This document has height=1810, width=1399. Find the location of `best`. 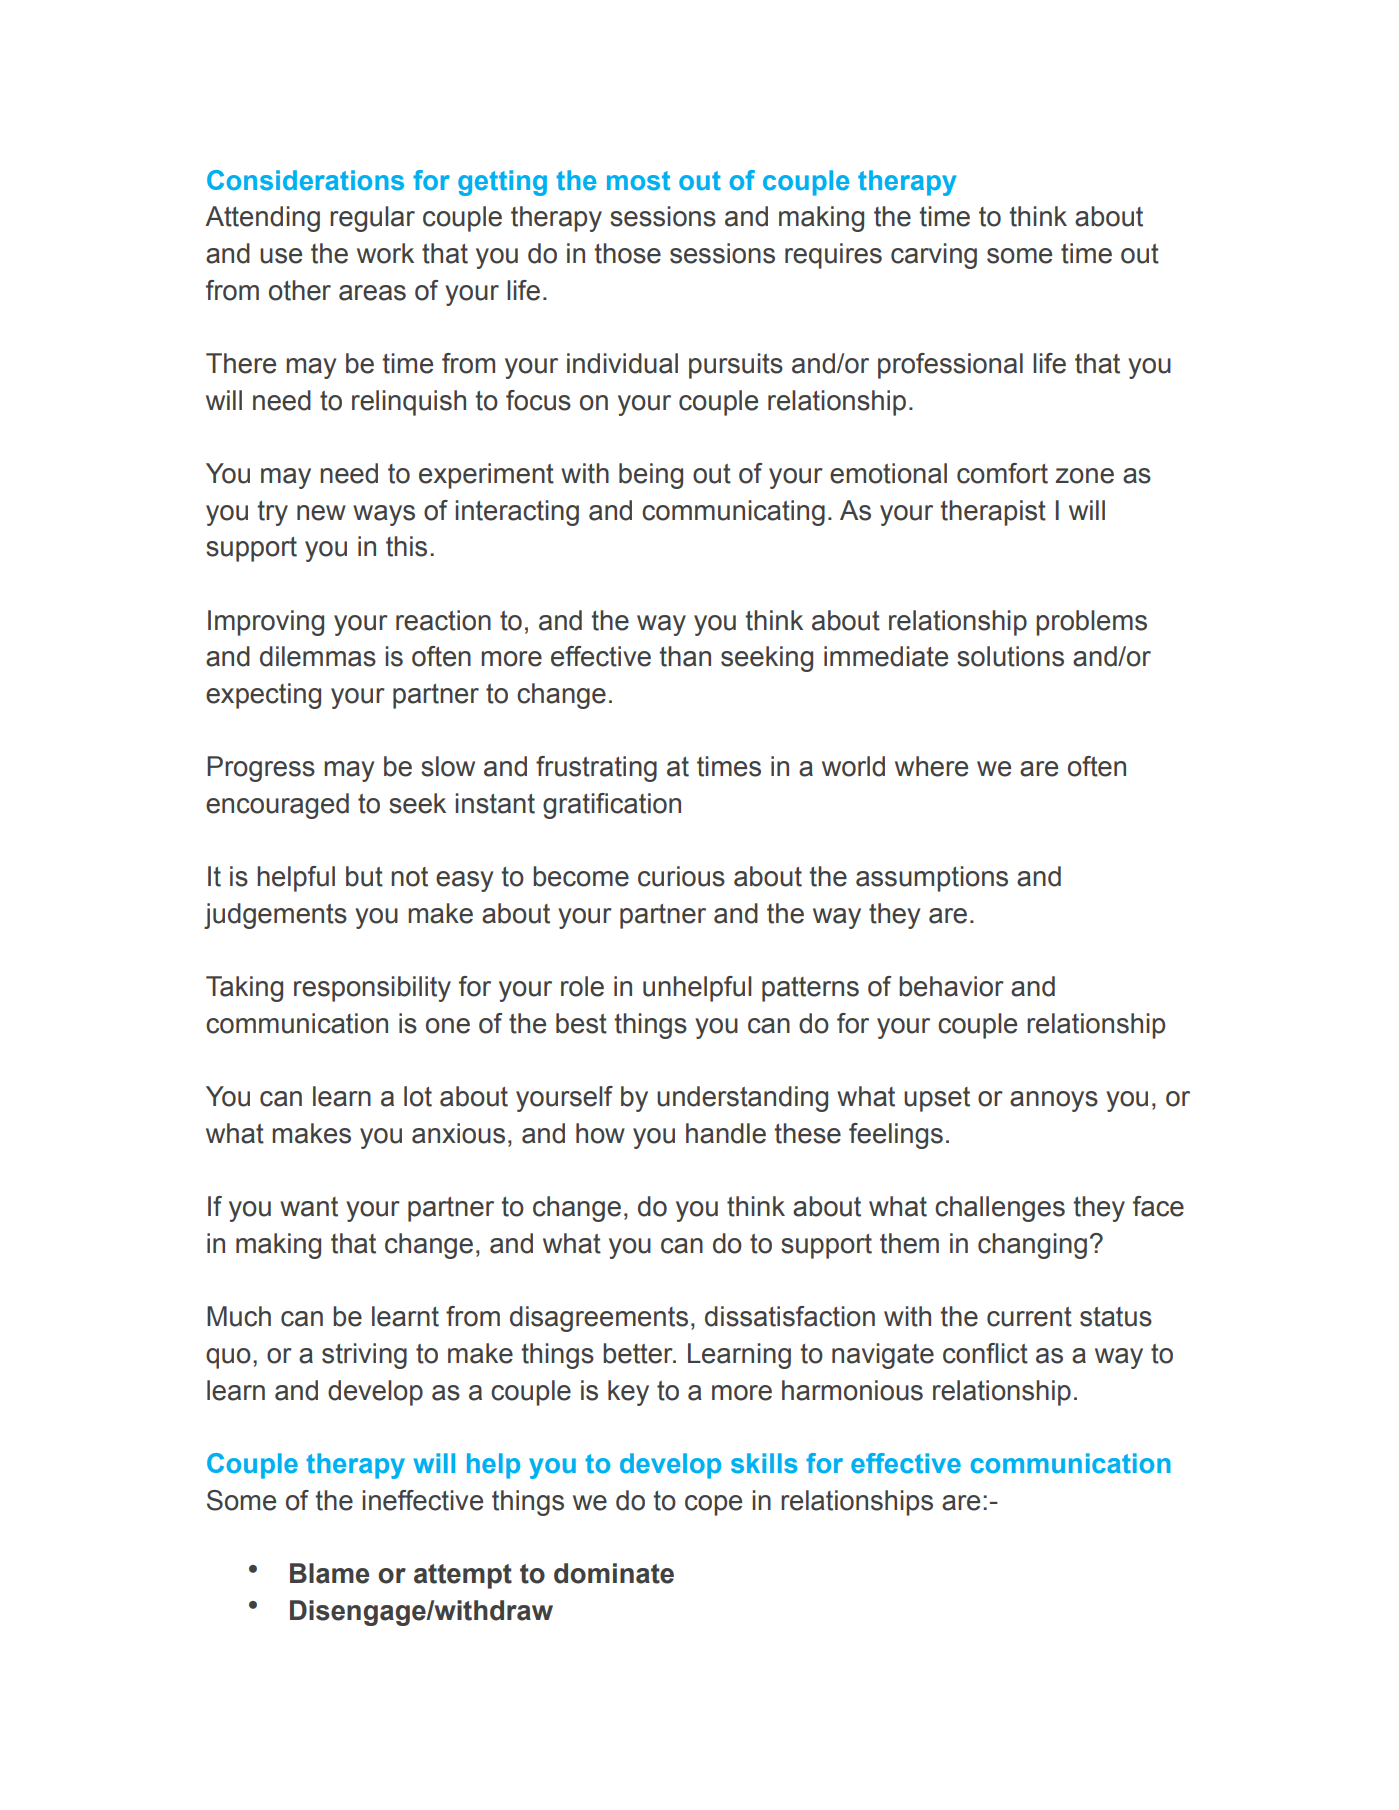

best is located at coordinates (581, 1023).
